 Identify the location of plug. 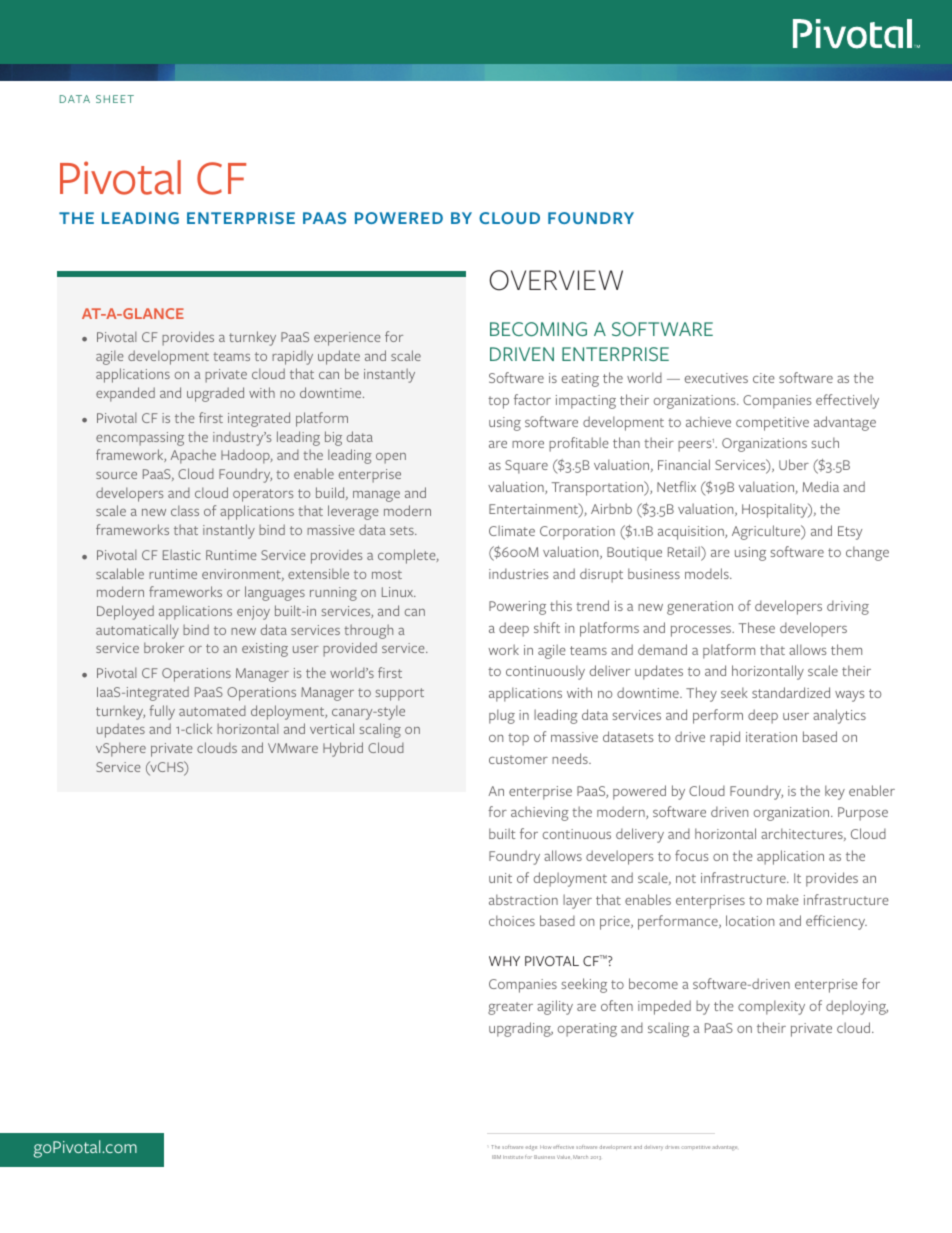
(502, 716).
